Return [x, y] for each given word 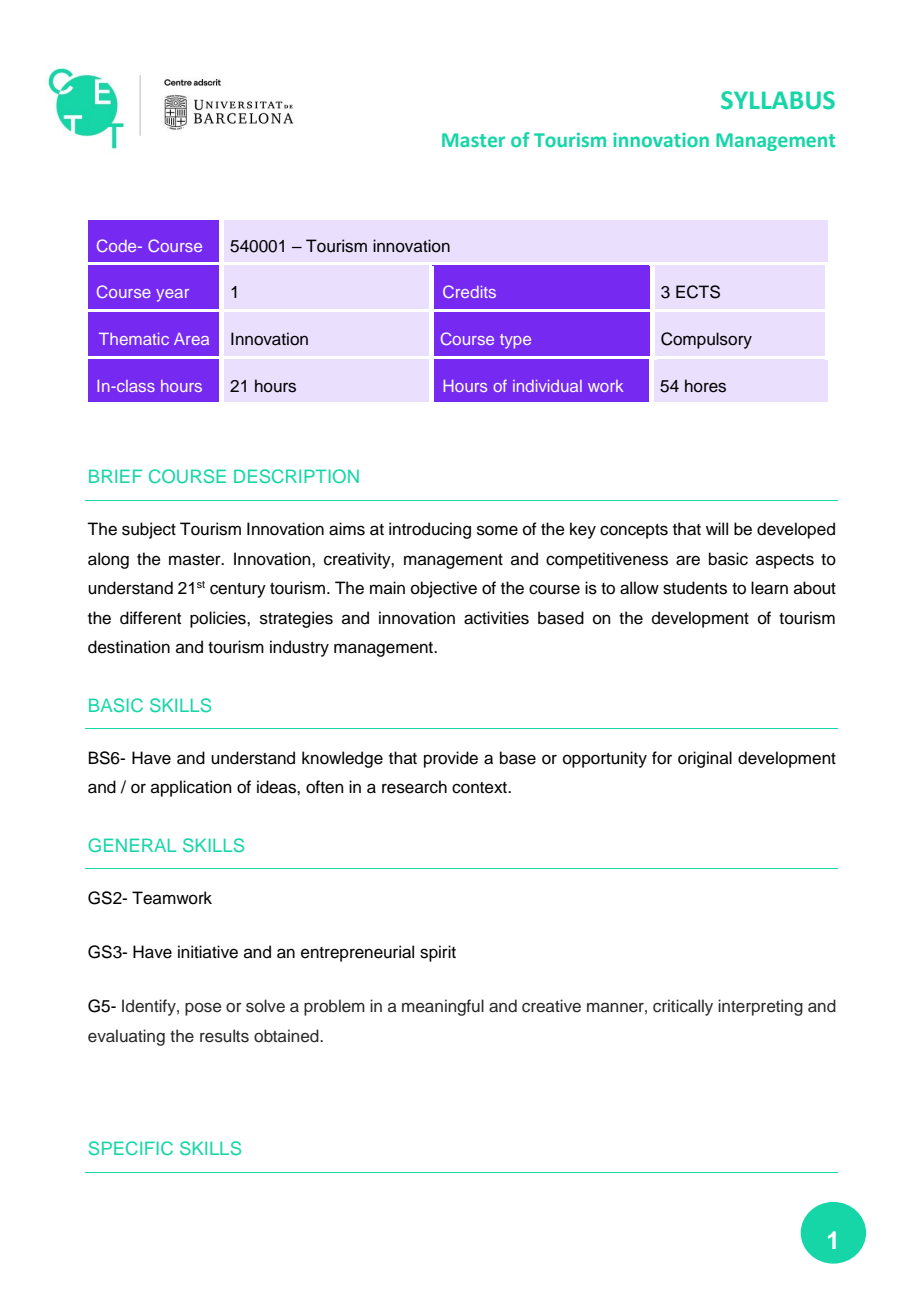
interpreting [760, 1007]
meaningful [443, 1007]
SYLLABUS [778, 100]
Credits [469, 291]
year [172, 295]
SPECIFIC [131, 1148]
